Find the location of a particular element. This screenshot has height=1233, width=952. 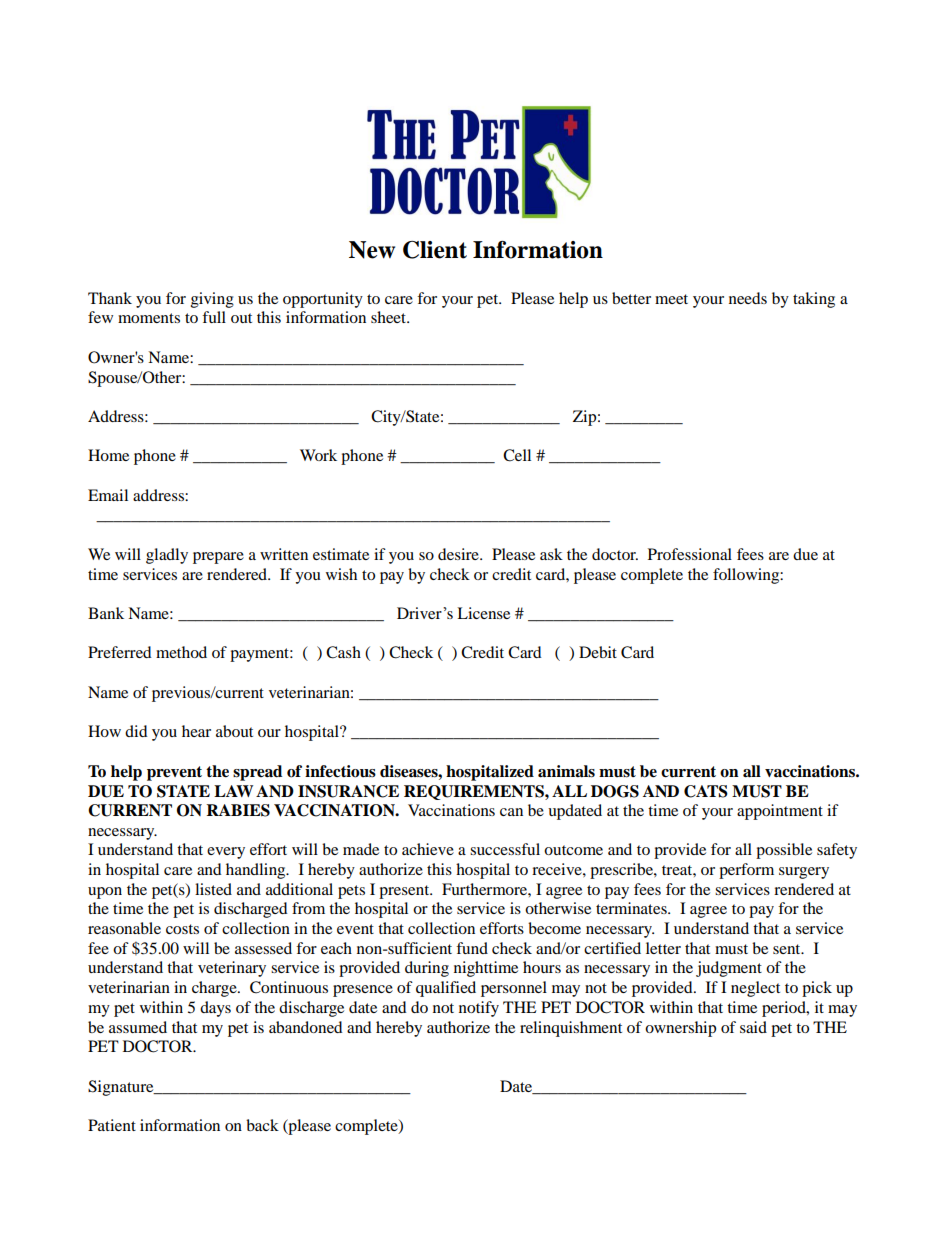

said is located at coordinates (753, 1027).
